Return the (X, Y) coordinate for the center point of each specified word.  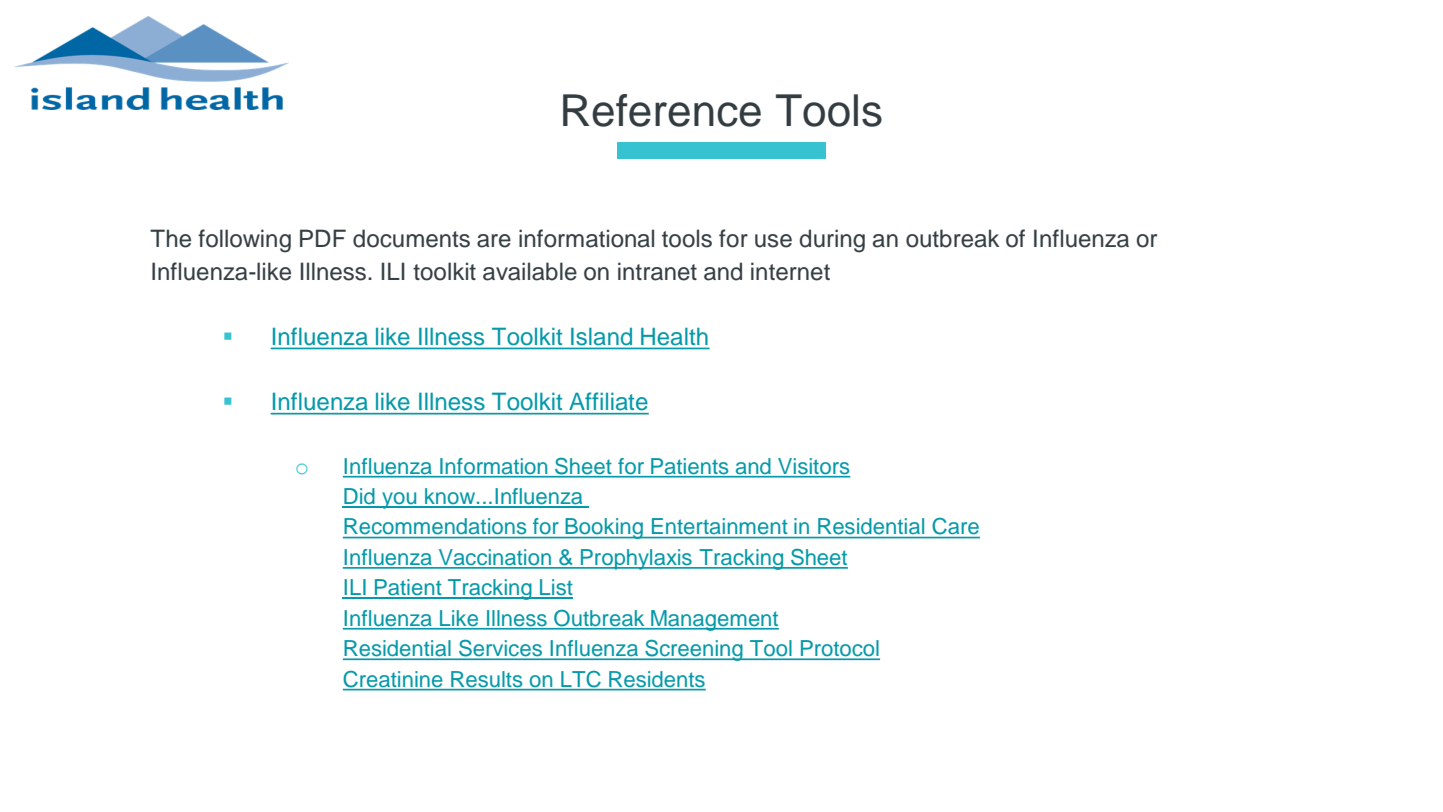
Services (500, 649)
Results (486, 679)
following (244, 241)
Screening (694, 650)
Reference (662, 110)
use (773, 241)
